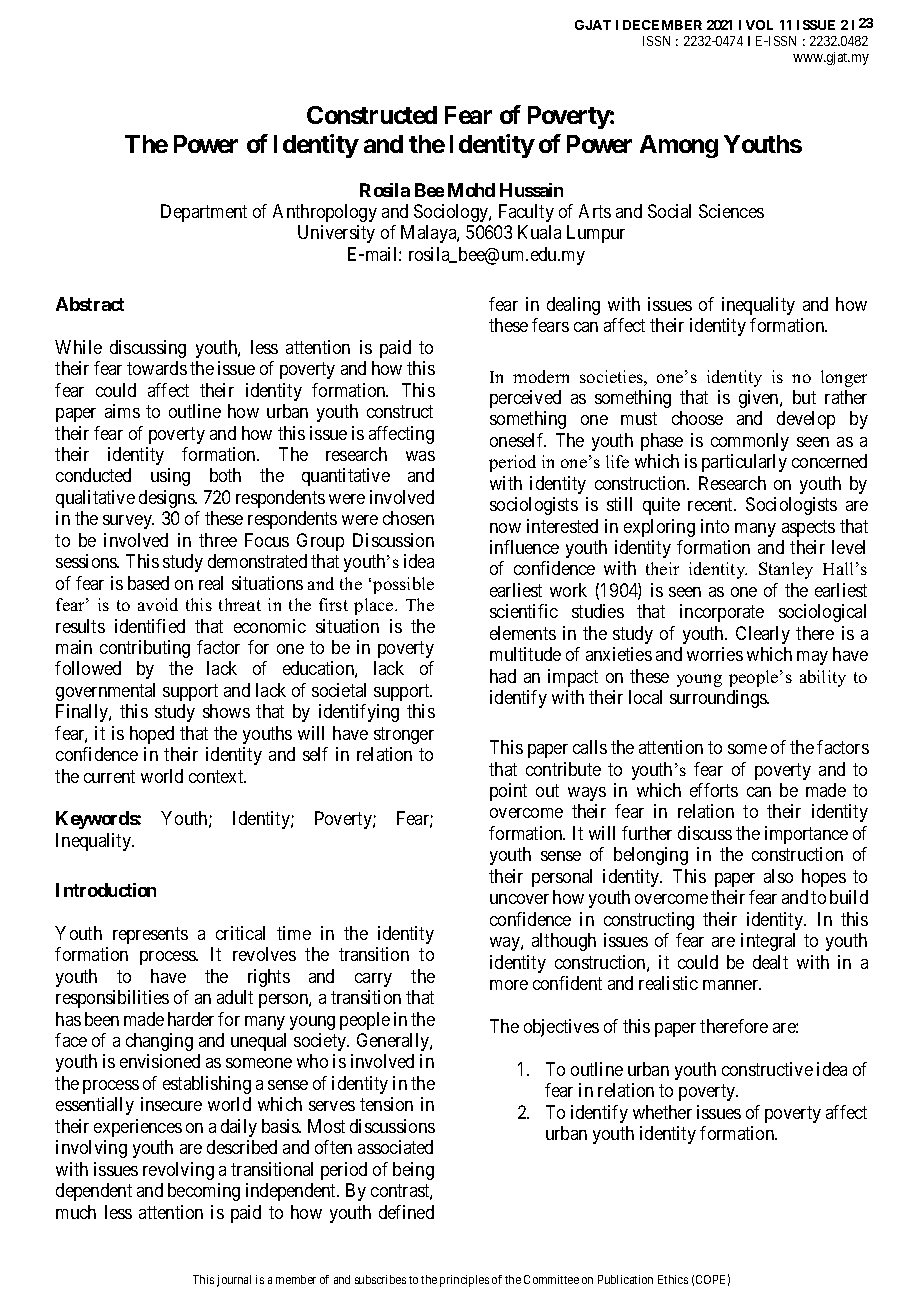  Describe the element at coordinates (471, 190) in the page. I see `Mohd` at that location.
